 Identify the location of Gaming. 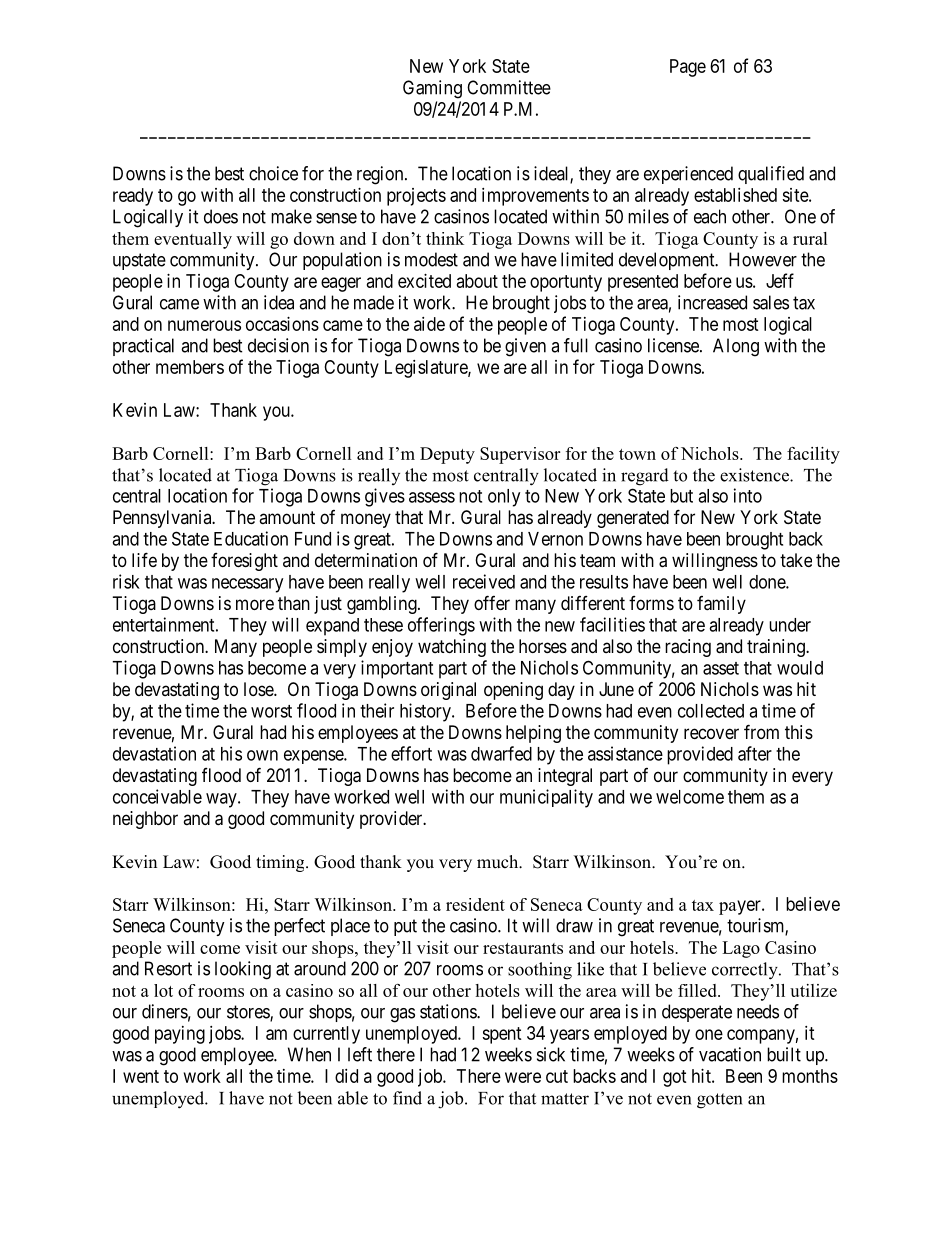
(432, 89).
